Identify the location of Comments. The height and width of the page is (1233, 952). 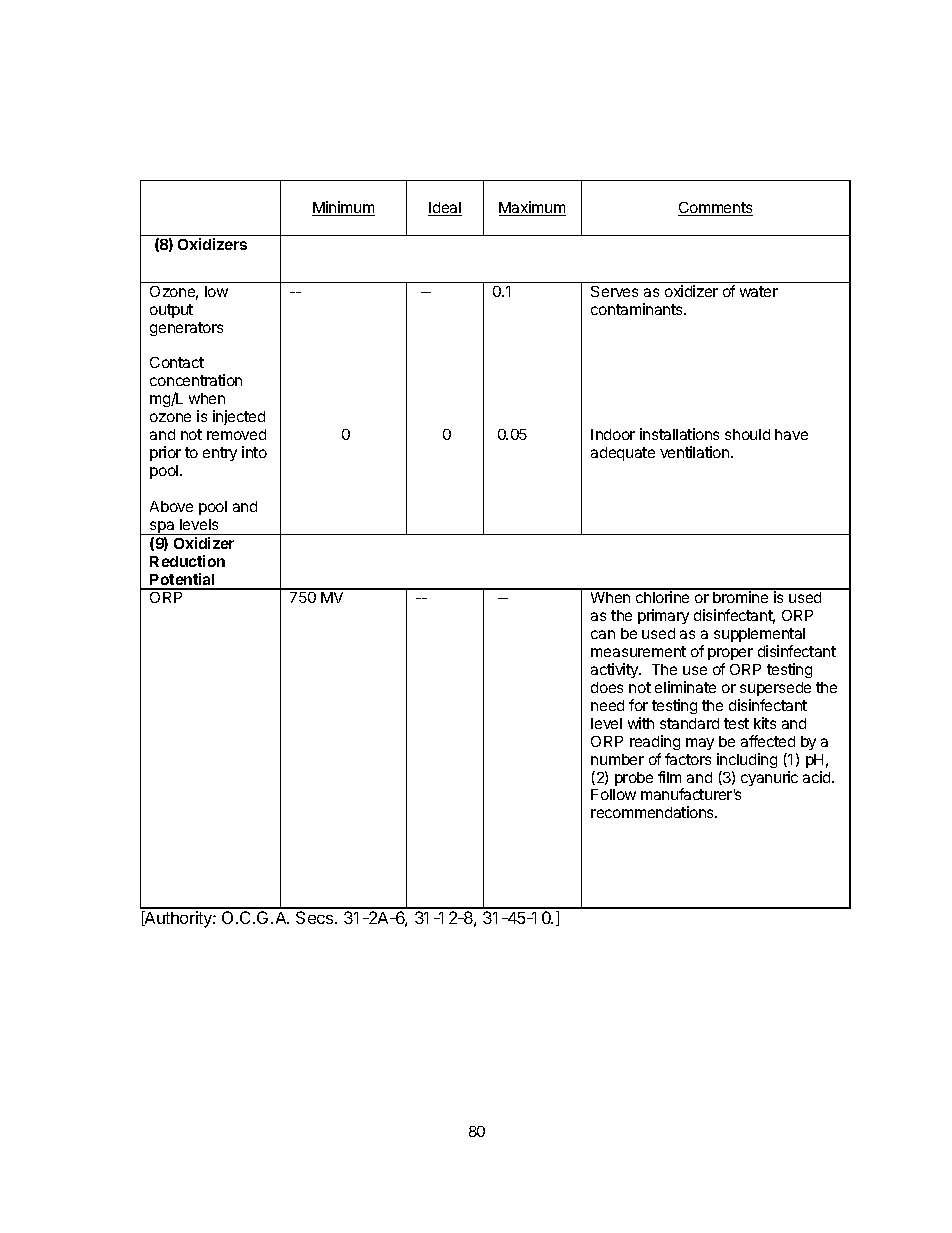
(715, 209).
